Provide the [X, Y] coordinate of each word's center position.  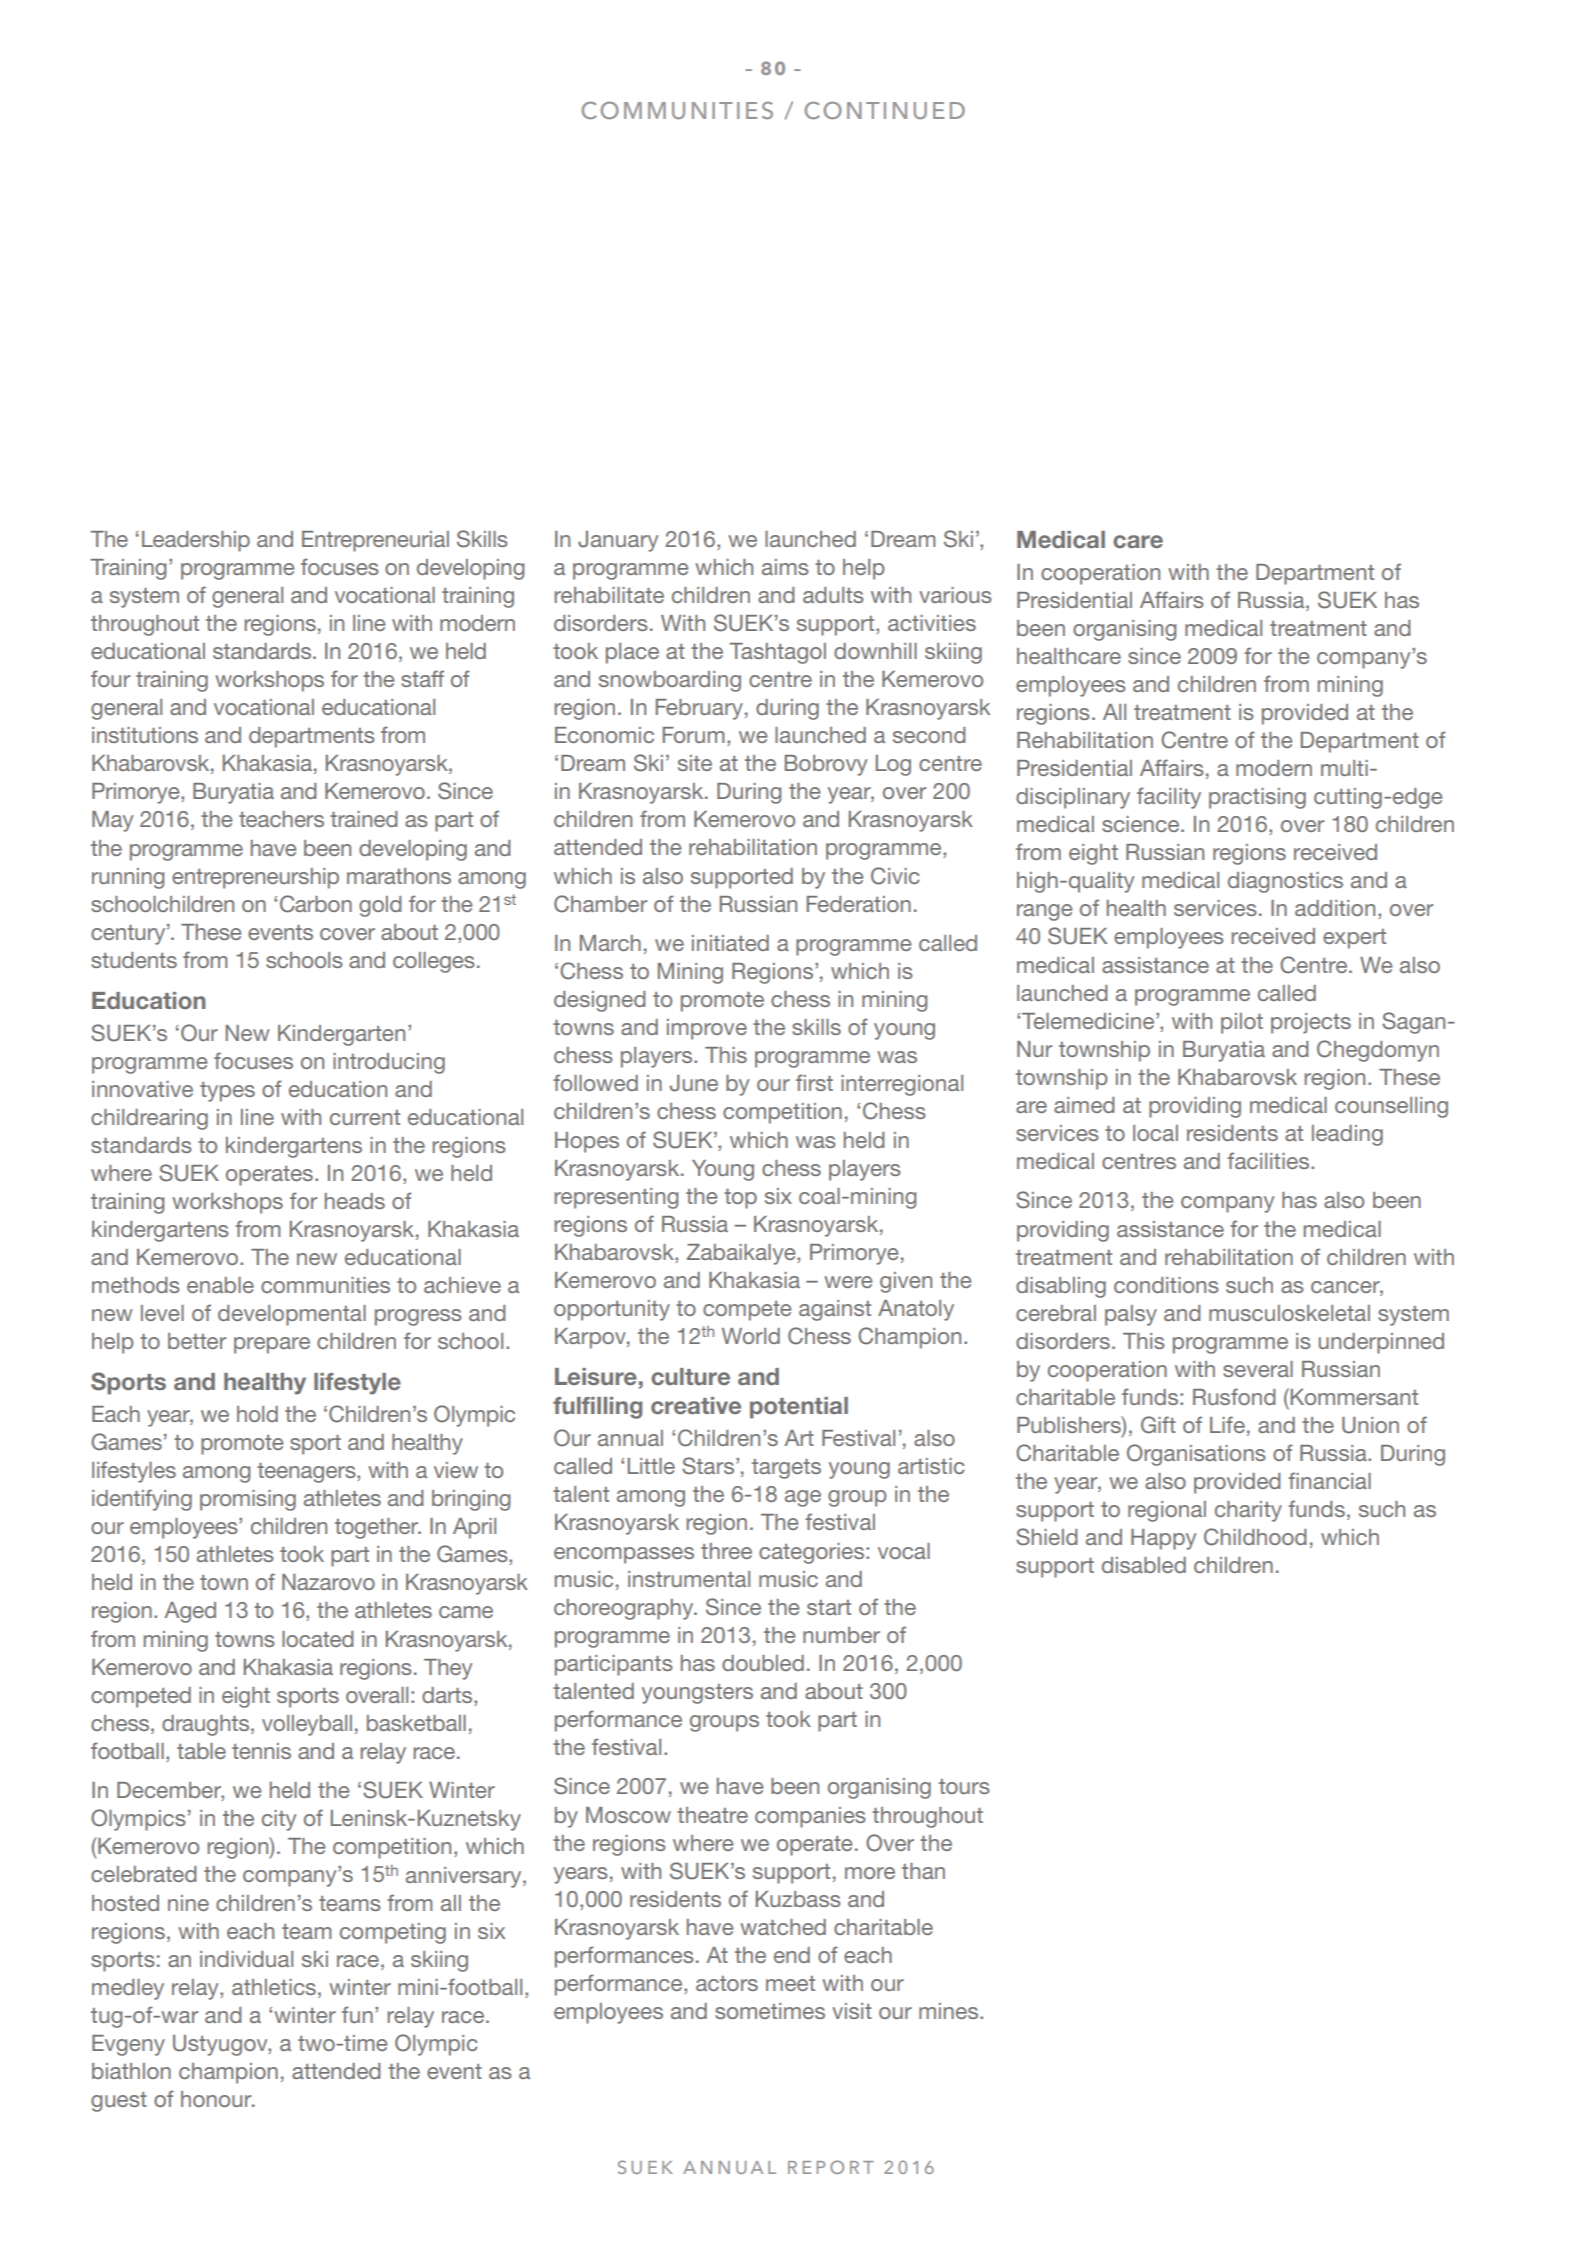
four [110, 678]
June [694, 1083]
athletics [274, 1987]
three [726, 1551]
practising [1257, 798]
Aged [190, 1612]
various [955, 595]
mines [950, 2011]
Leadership [196, 541]
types [227, 1092]
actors [727, 1983]
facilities [1269, 1160]
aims [785, 567]
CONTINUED [884, 110]
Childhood [1255, 1537]
